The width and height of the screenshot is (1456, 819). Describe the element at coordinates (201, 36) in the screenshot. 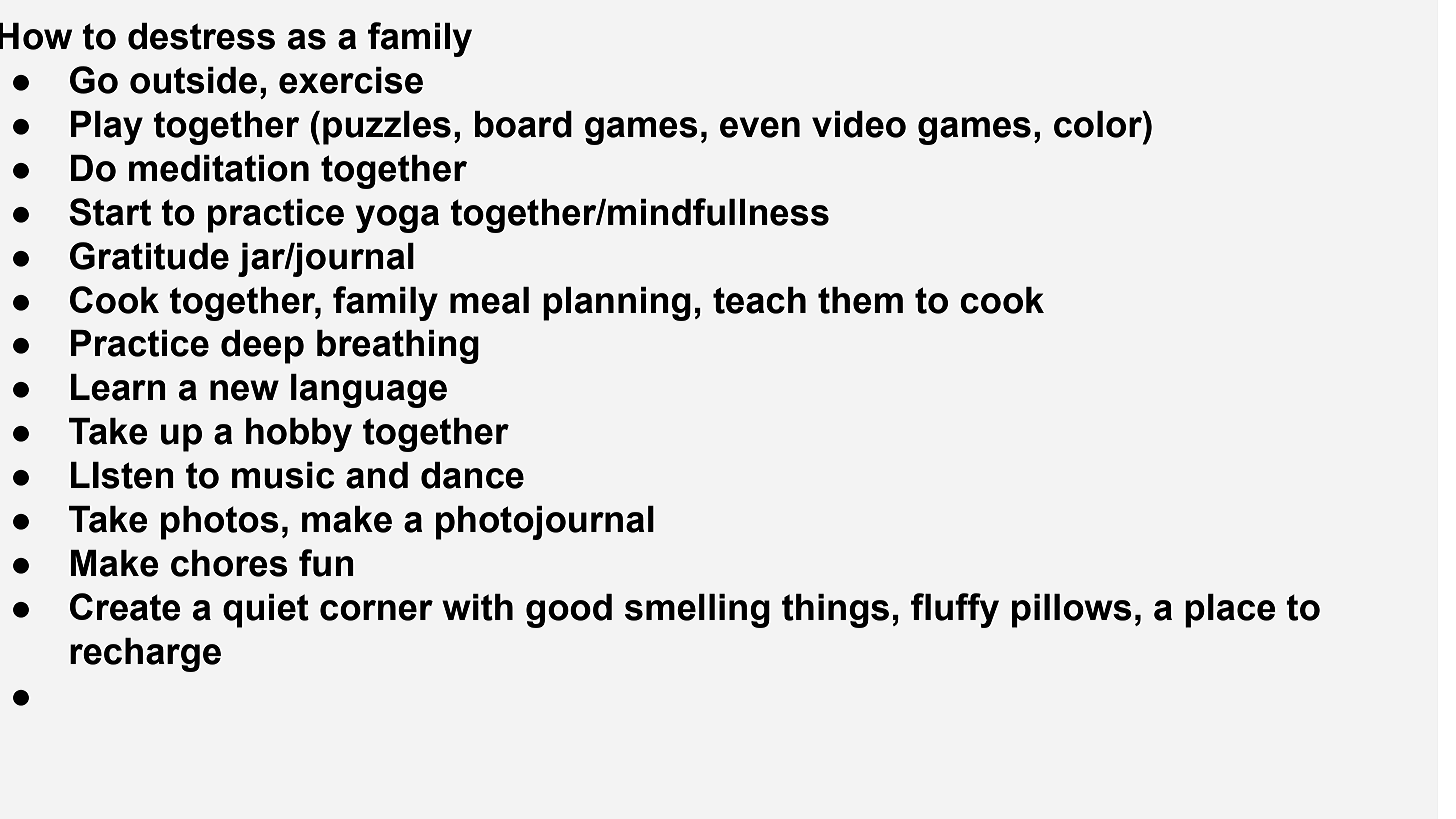

I see `destress` at that location.
